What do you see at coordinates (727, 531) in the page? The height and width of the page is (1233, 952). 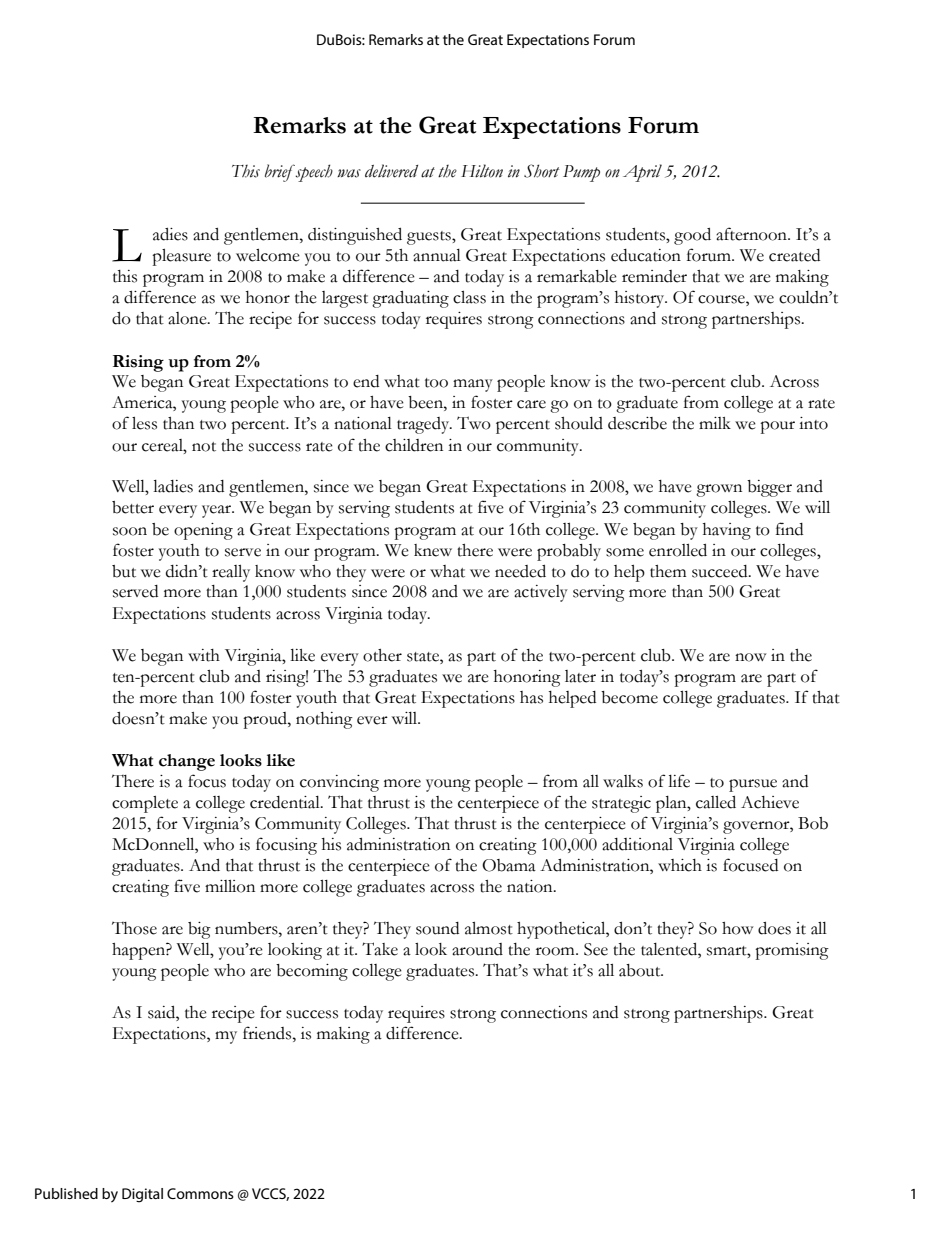 I see `having` at bounding box center [727, 531].
